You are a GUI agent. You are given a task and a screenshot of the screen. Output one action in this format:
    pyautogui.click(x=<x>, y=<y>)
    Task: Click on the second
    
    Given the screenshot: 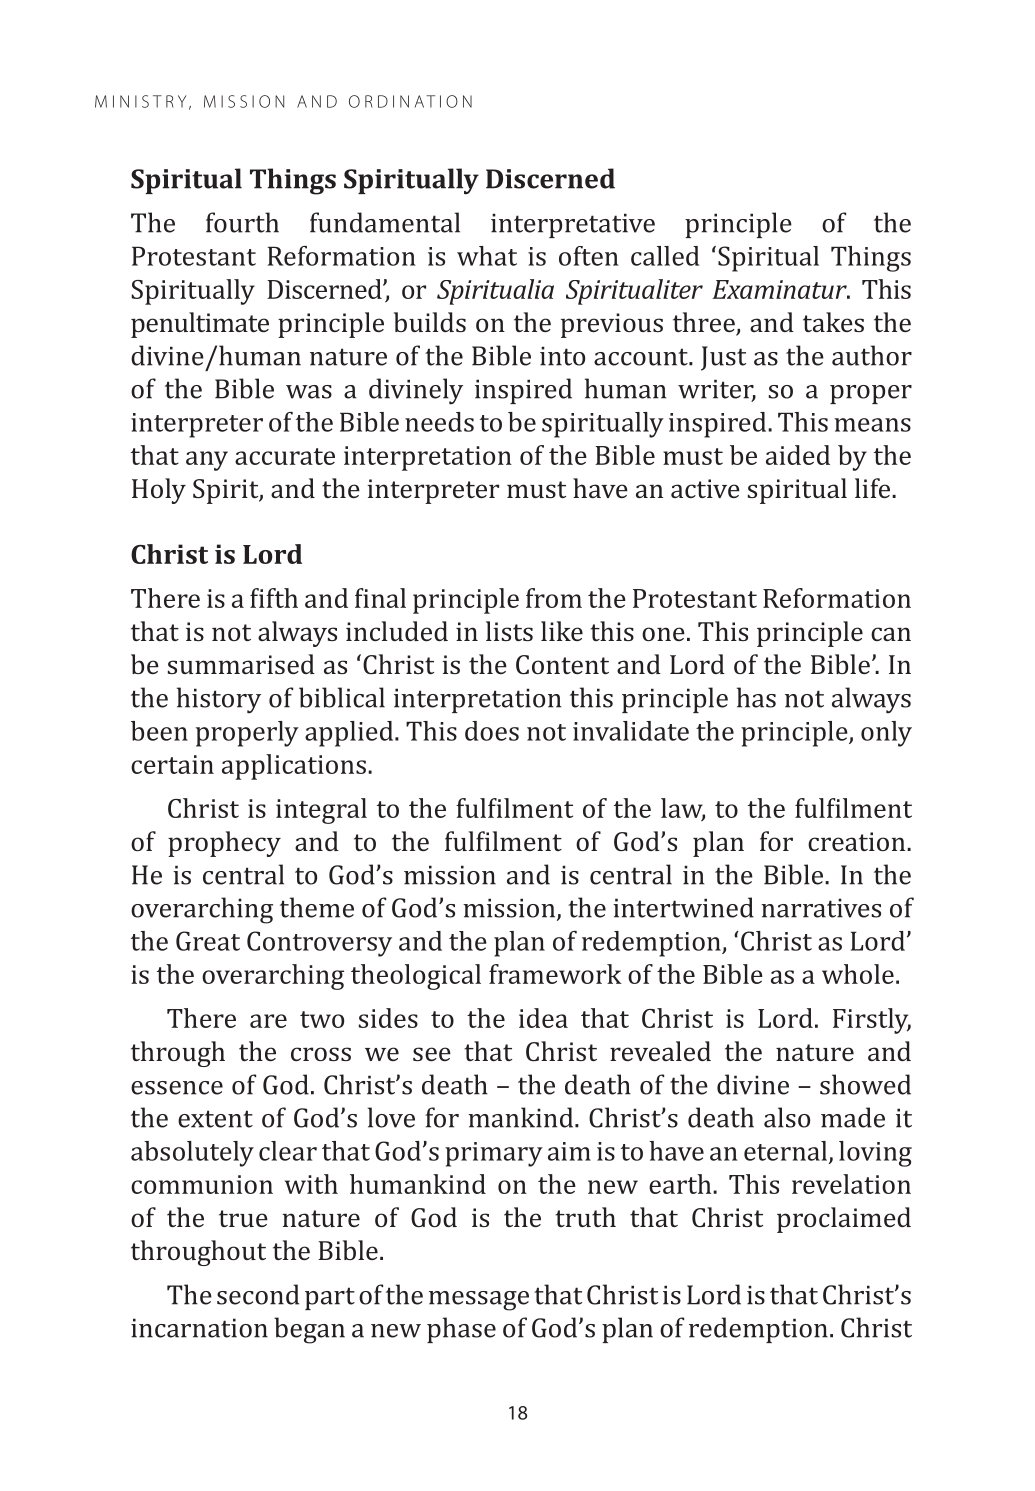 What is the action you would take?
    pyautogui.click(x=258, y=1294)
